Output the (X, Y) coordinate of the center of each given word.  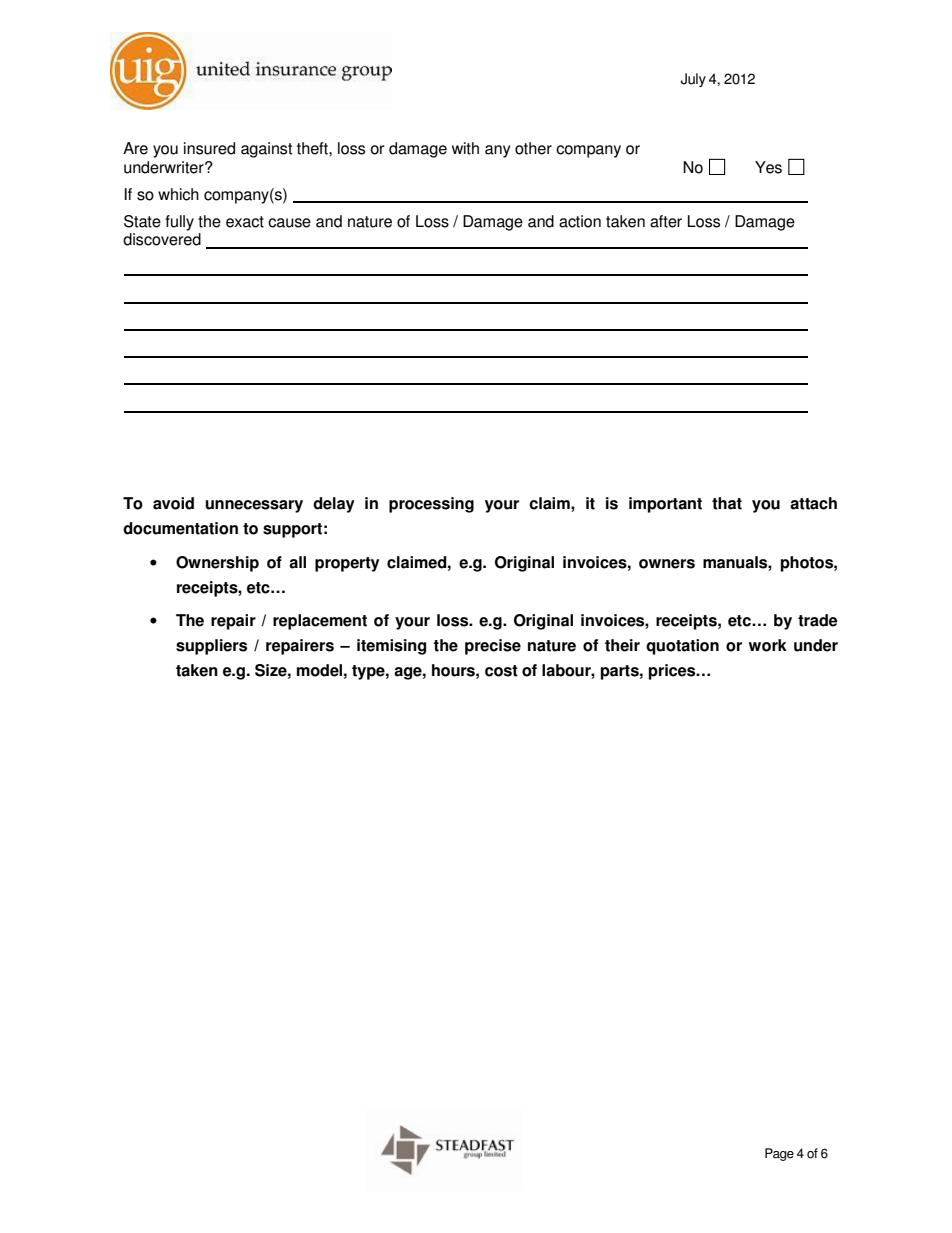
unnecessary (254, 506)
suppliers (211, 647)
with (465, 148)
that (727, 503)
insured (209, 148)
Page (779, 1154)
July (693, 80)
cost (501, 671)
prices (673, 672)
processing (431, 505)
